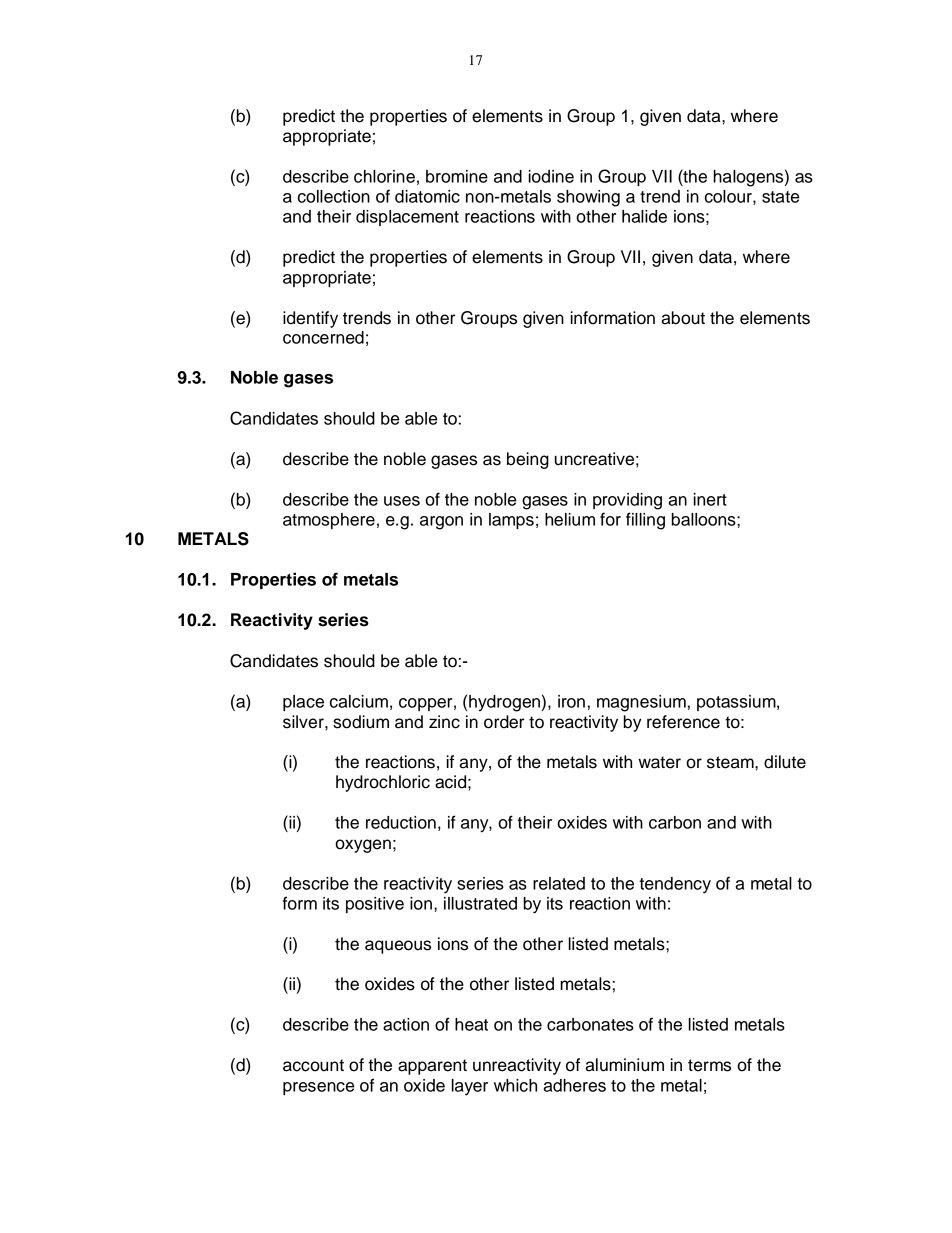 This screenshot has height=1233, width=952. I want to click on terms, so click(709, 1065).
